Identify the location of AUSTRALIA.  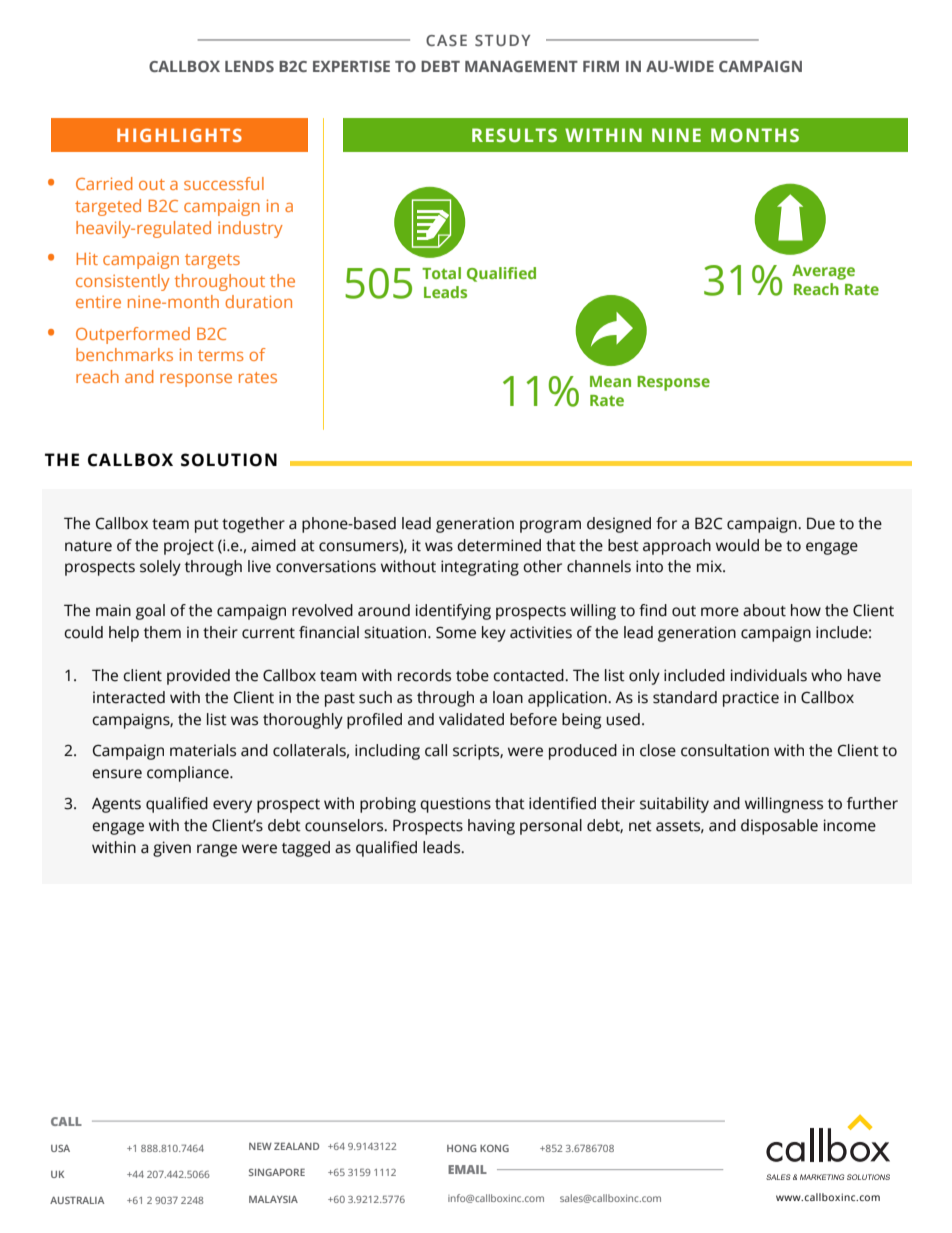
(77, 1200).
